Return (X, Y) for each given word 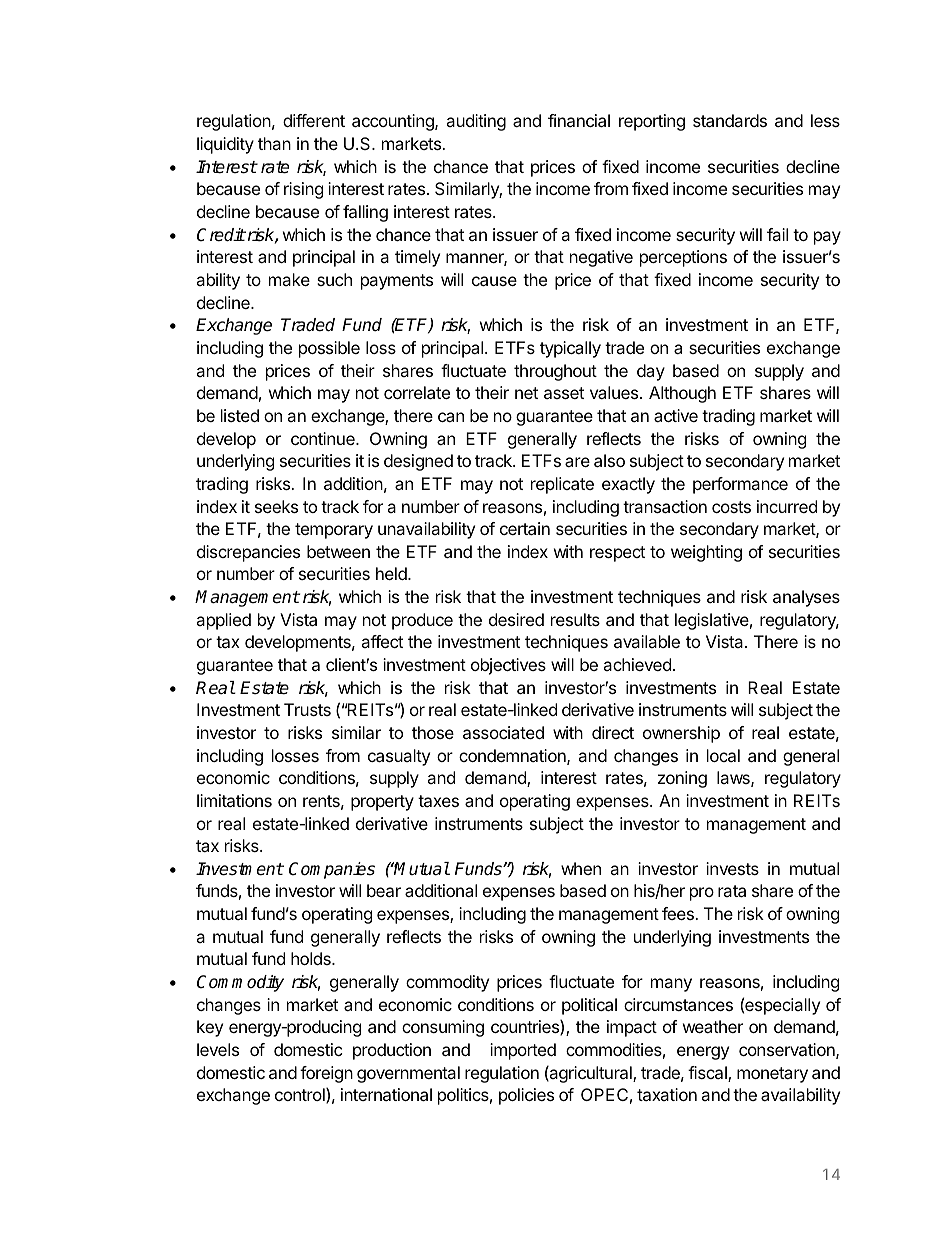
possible (329, 349)
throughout (555, 372)
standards (730, 120)
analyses (806, 598)
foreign (326, 1074)
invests (732, 868)
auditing (476, 122)
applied (223, 621)
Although (682, 394)
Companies (332, 870)
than (274, 143)
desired (516, 619)
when (581, 868)
